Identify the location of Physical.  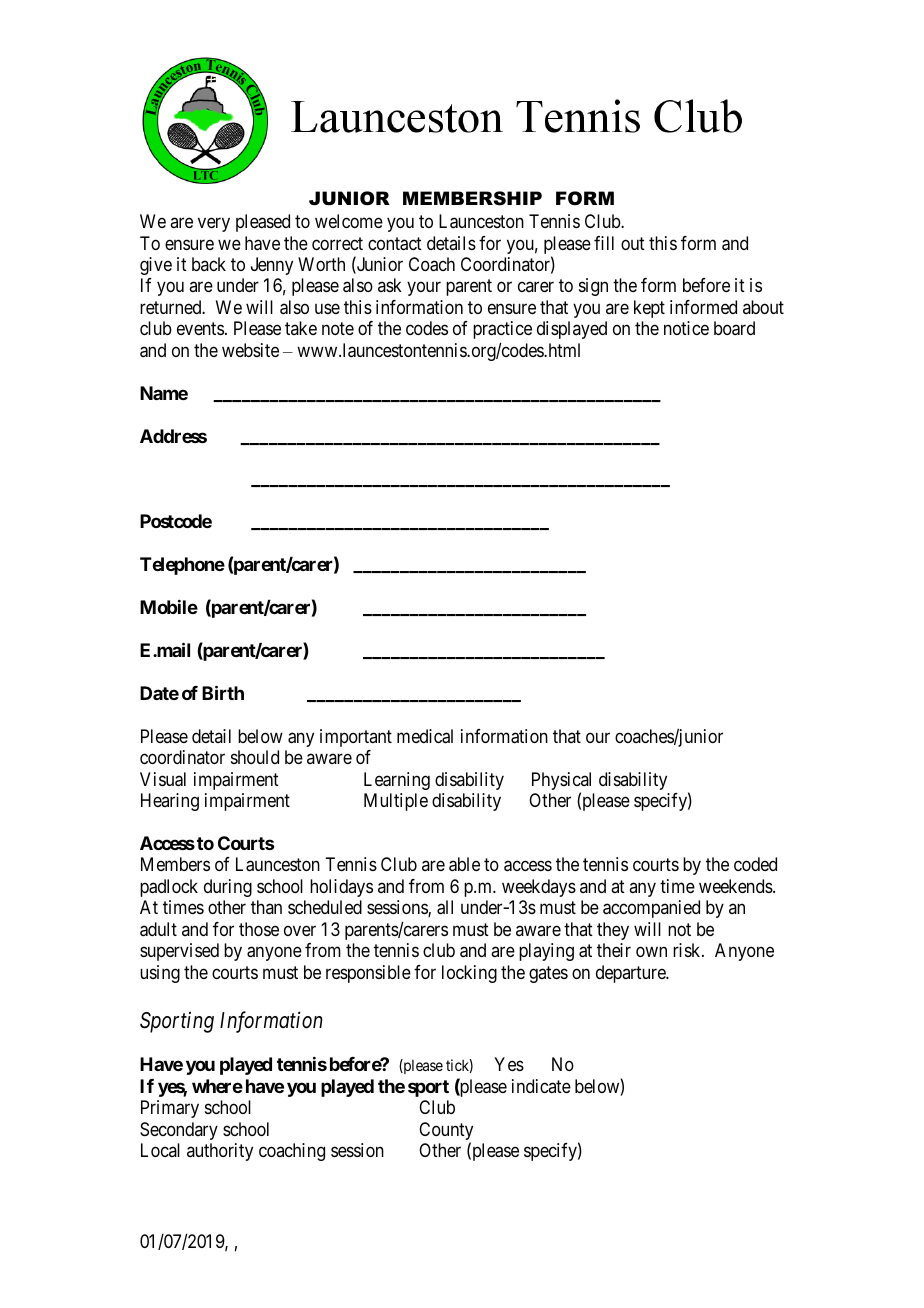
(561, 782).
